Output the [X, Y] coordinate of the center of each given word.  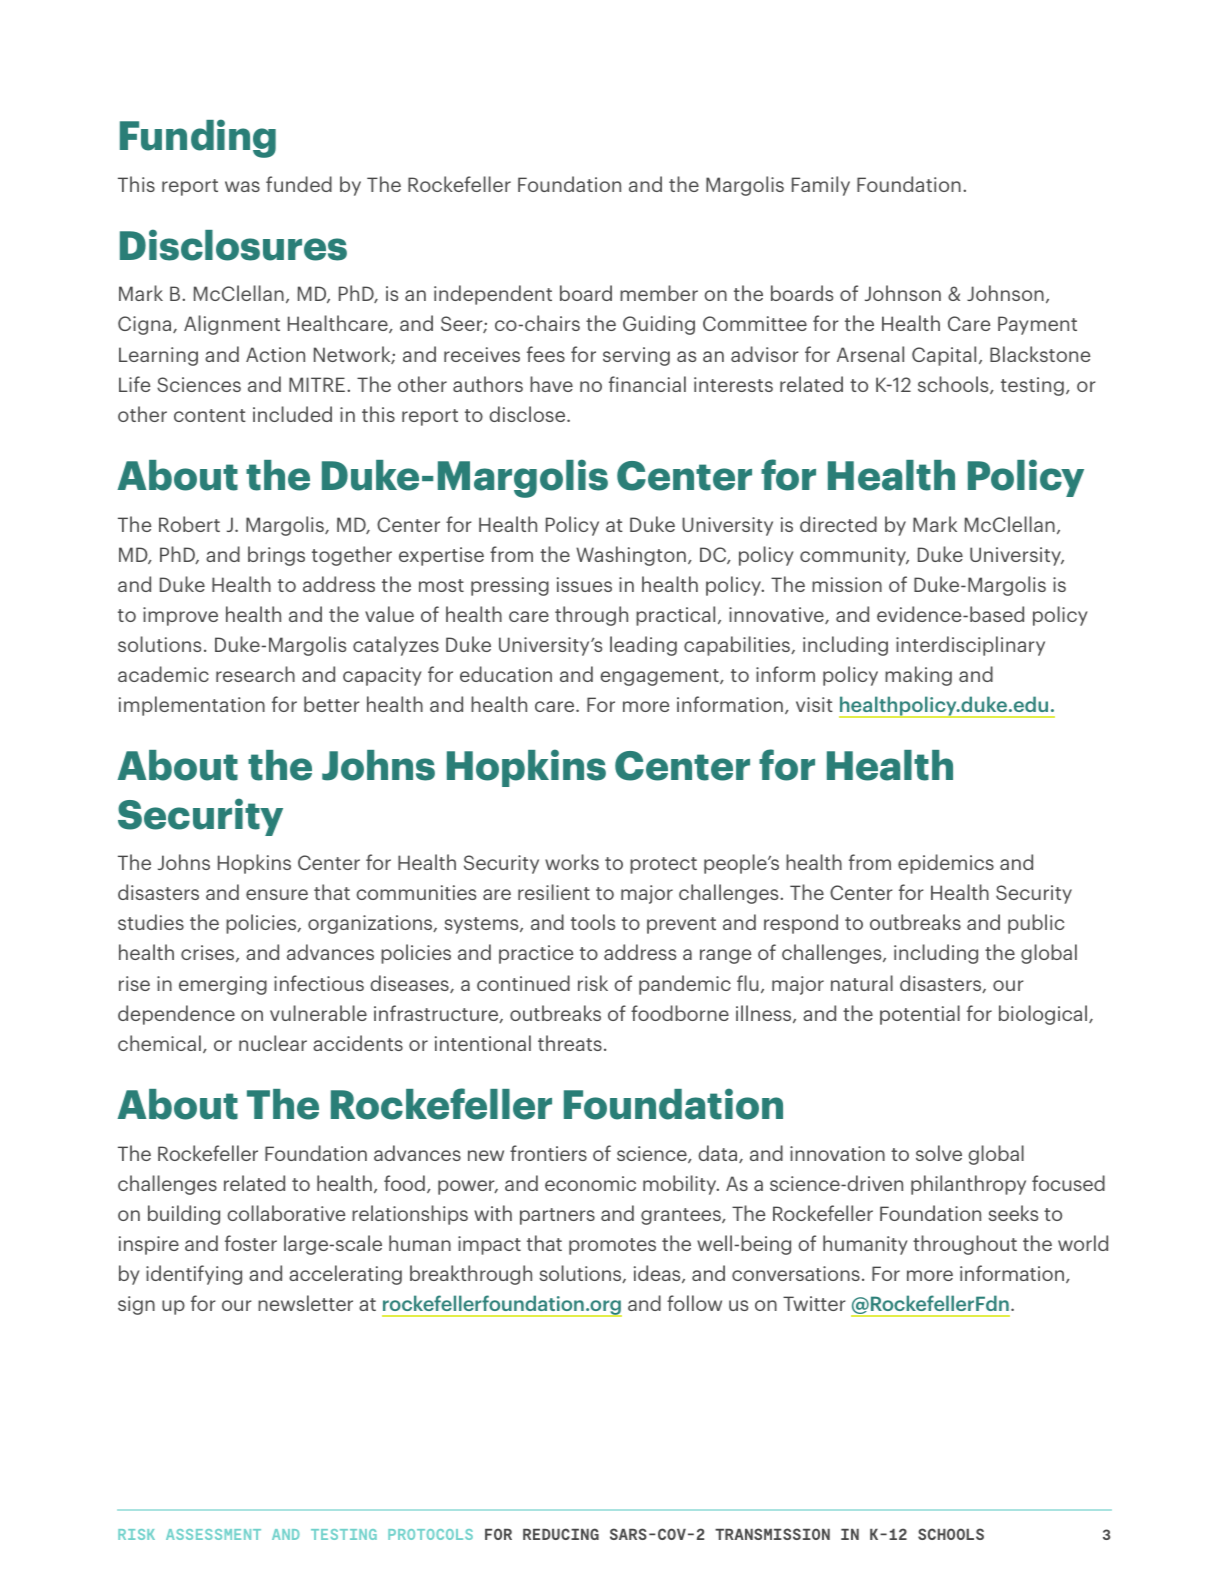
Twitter [814, 1303]
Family [821, 186]
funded [299, 184]
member [659, 293]
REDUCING [561, 1534]
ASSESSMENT [213, 1534]
